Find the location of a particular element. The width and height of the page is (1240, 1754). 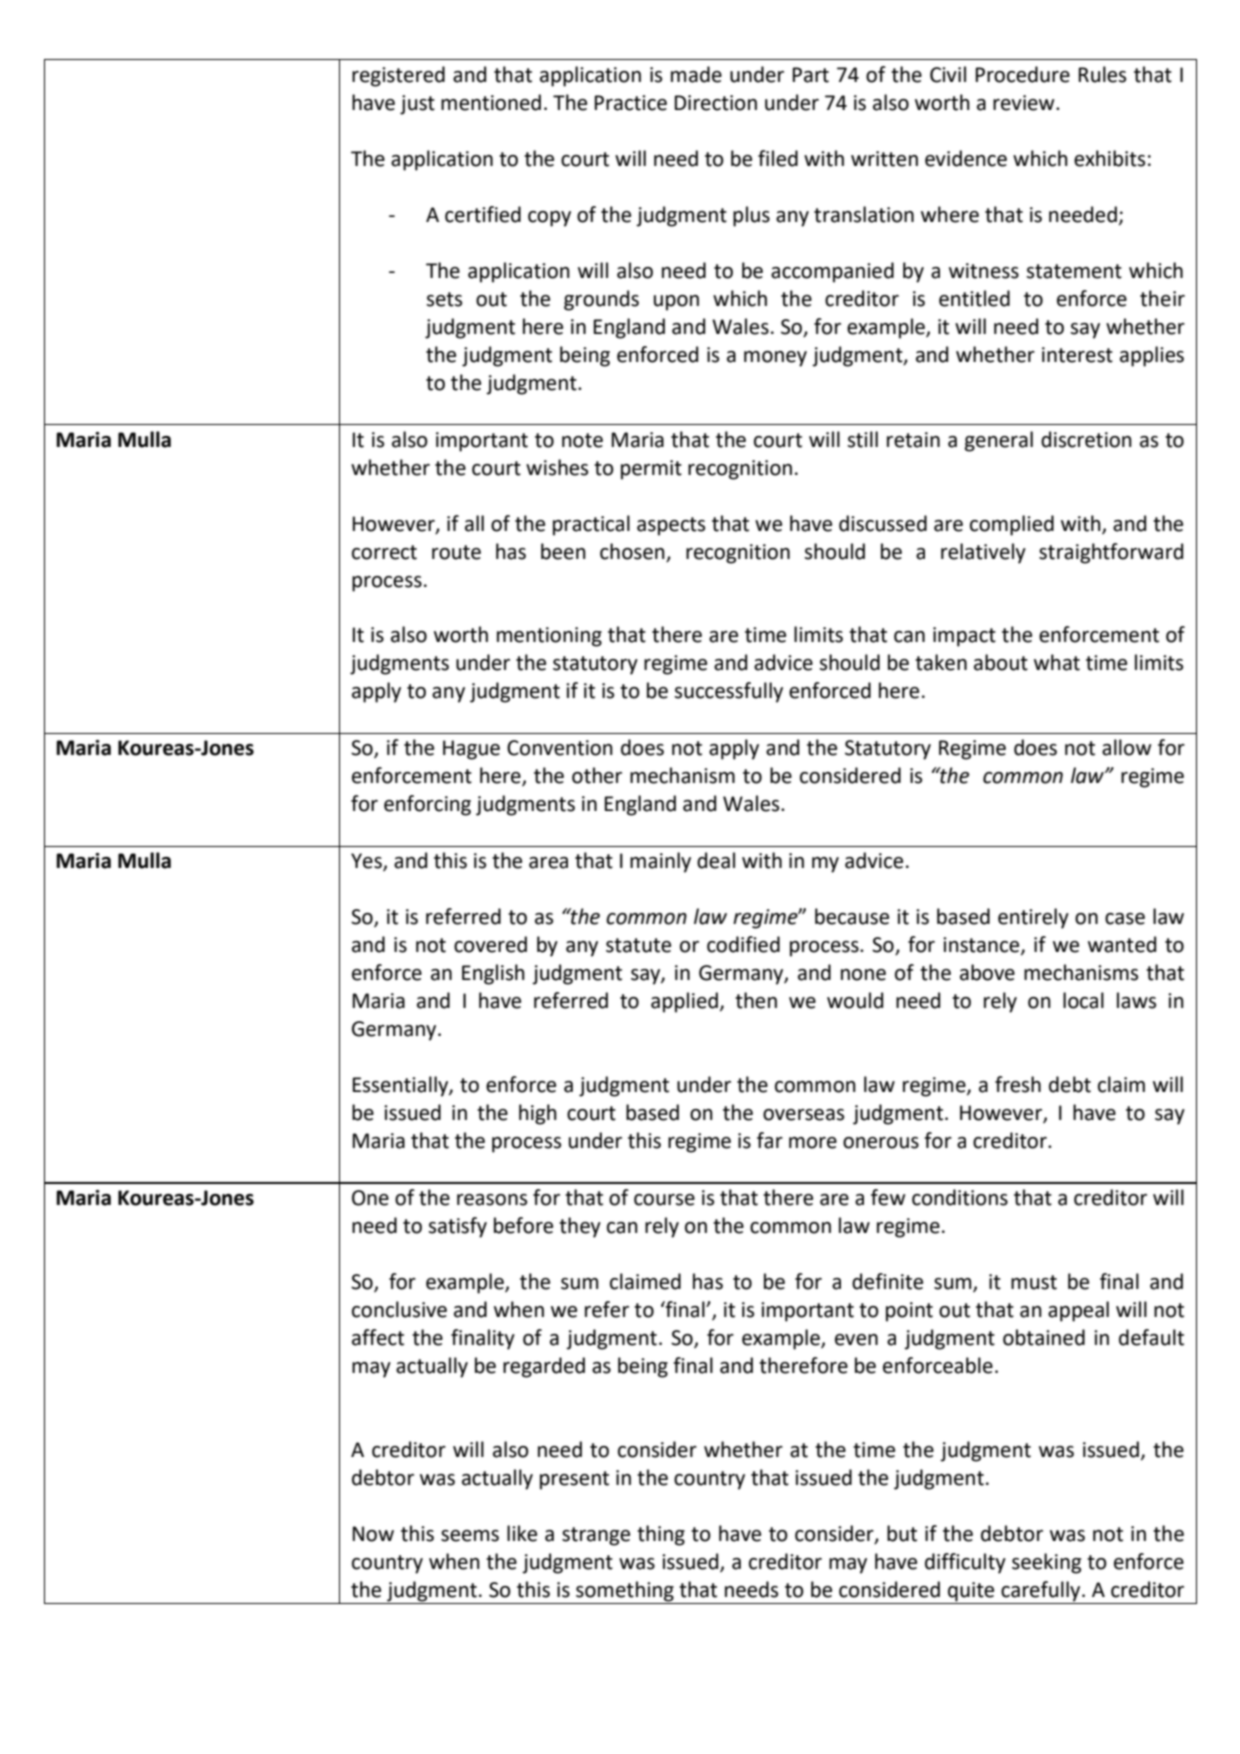

overseas is located at coordinates (803, 1115).
